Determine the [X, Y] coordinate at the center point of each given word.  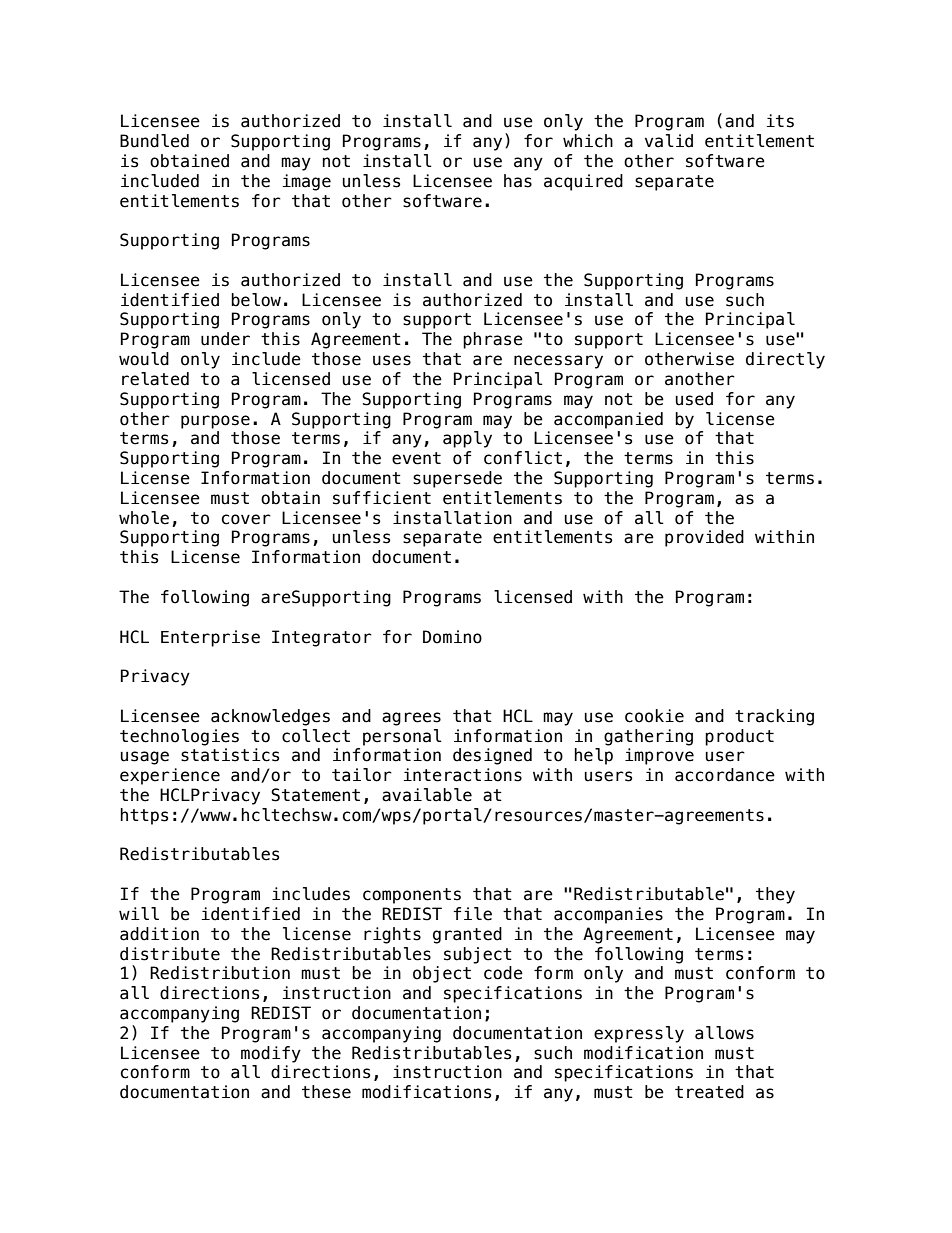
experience [170, 776]
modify [271, 1054]
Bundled [154, 141]
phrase [493, 340]
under [225, 339]
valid [669, 141]
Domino [452, 637]
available [427, 795]
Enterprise [210, 638]
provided [704, 538]
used [694, 399]
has [518, 181]
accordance [725, 775]
